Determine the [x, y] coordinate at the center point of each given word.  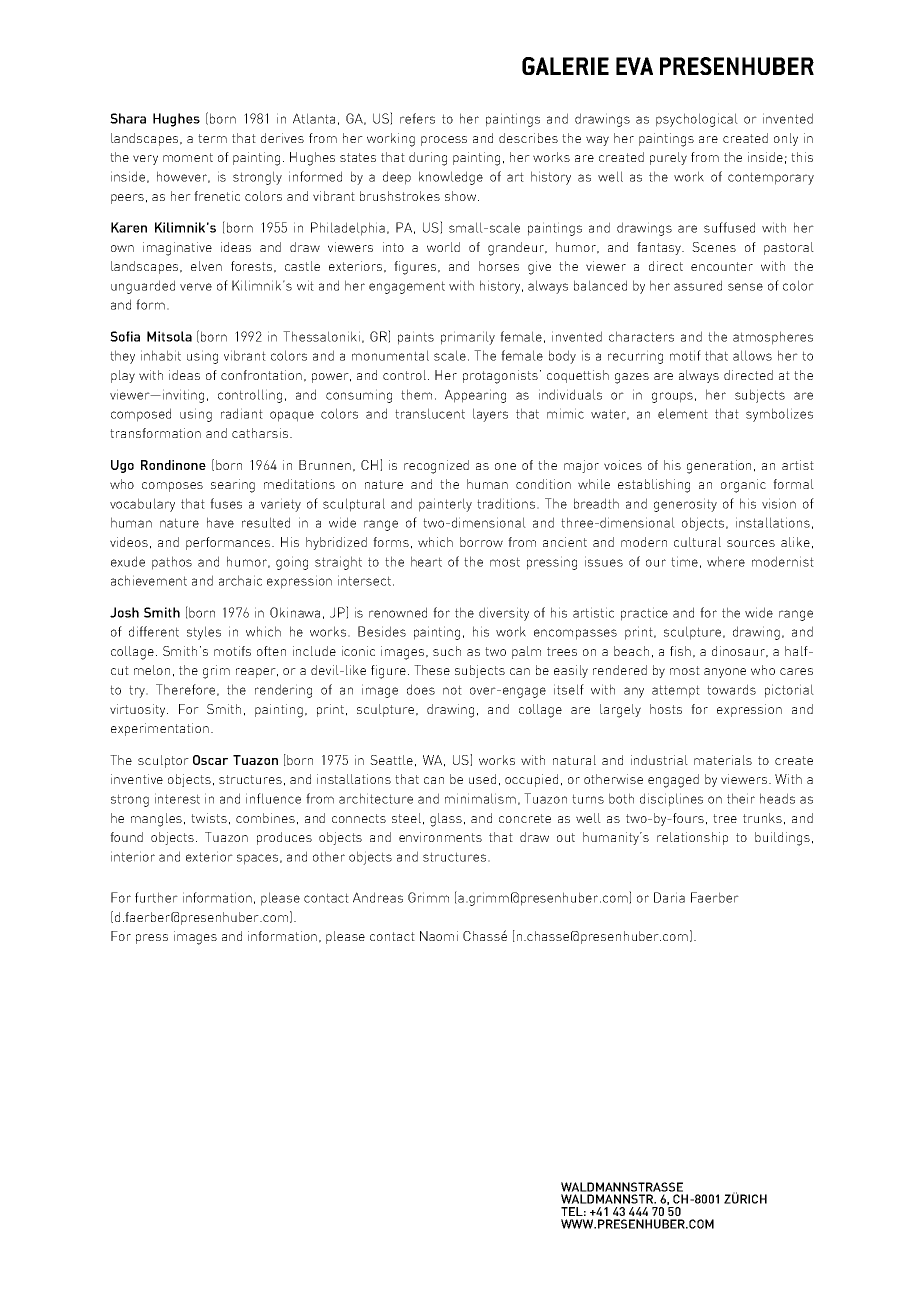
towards [731, 689]
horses [499, 266]
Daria [669, 897]
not [452, 690]
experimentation [160, 729]
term [212, 138]
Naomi [439, 936]
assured [698, 285]
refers [417, 118]
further [156, 897]
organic [743, 486]
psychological [697, 120]
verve [196, 287]
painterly [445, 505]
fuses [226, 503]
